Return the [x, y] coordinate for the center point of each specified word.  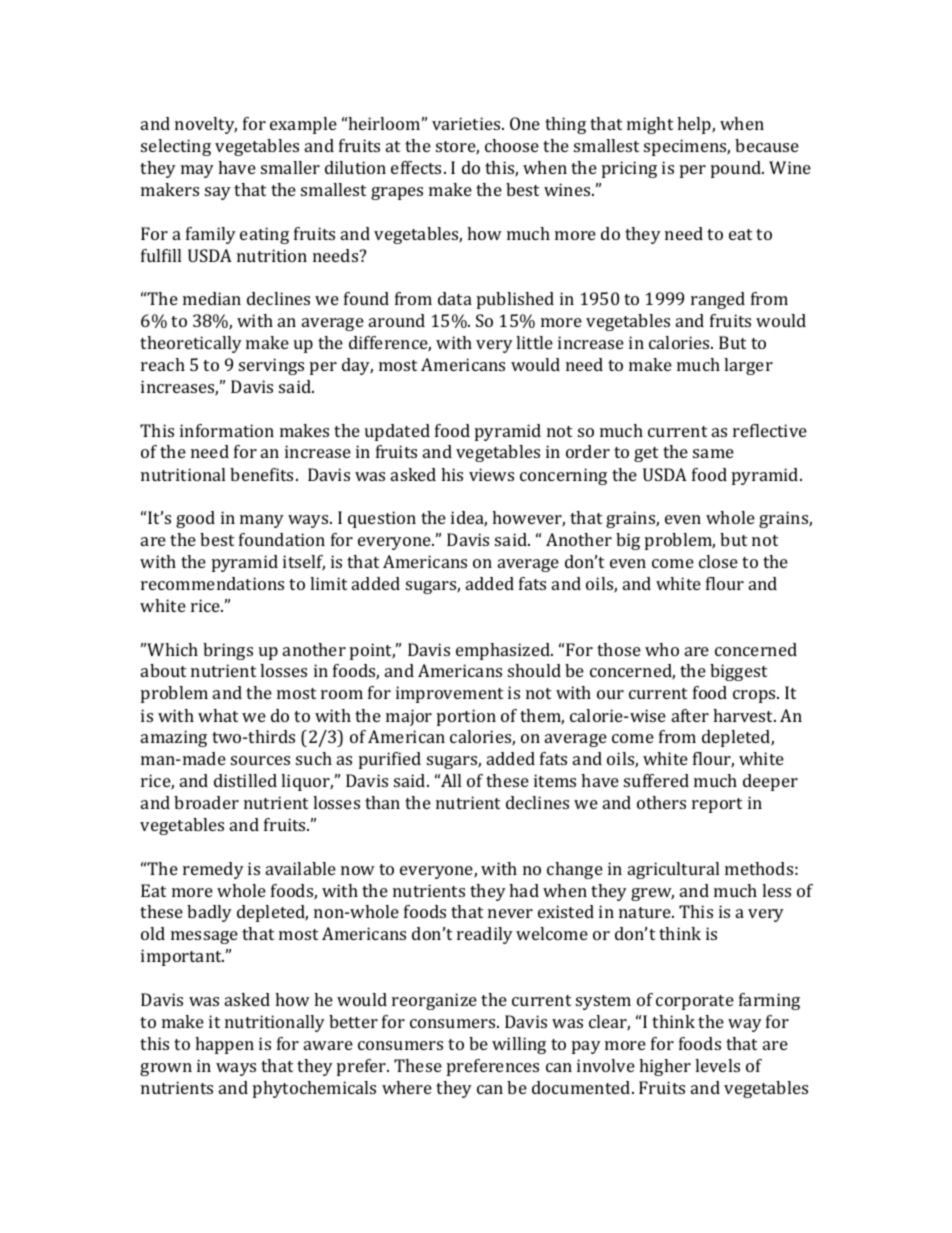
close [718, 561]
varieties [467, 123]
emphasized [504, 651]
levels [717, 1065]
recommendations [212, 583]
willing [519, 1045]
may [197, 171]
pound [737, 169]
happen [224, 1045]
